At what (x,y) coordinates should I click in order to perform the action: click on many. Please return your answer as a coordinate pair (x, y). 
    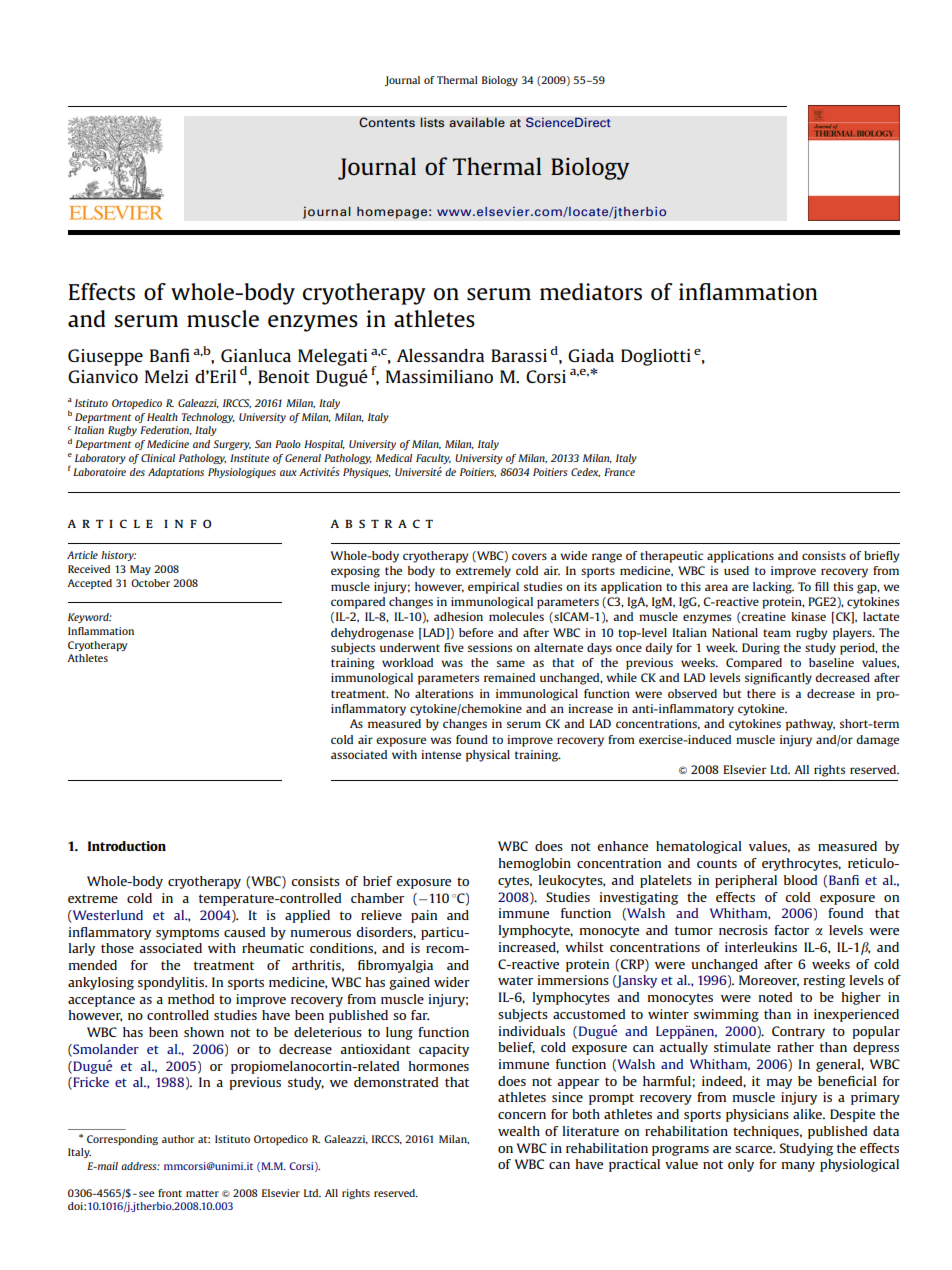
    Looking at the image, I should click on (798, 1167).
